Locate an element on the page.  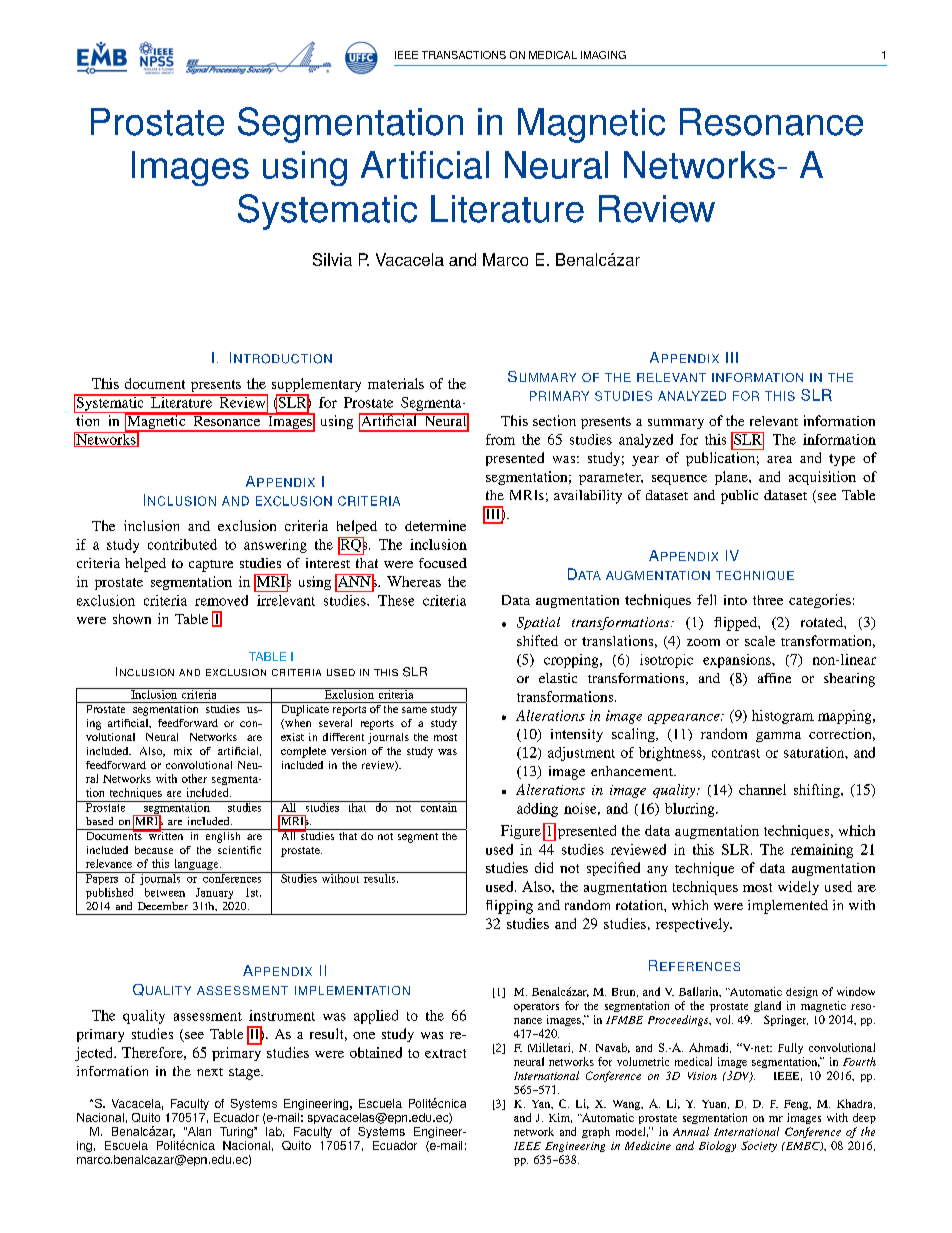
Alan is located at coordinates (198, 1131).
